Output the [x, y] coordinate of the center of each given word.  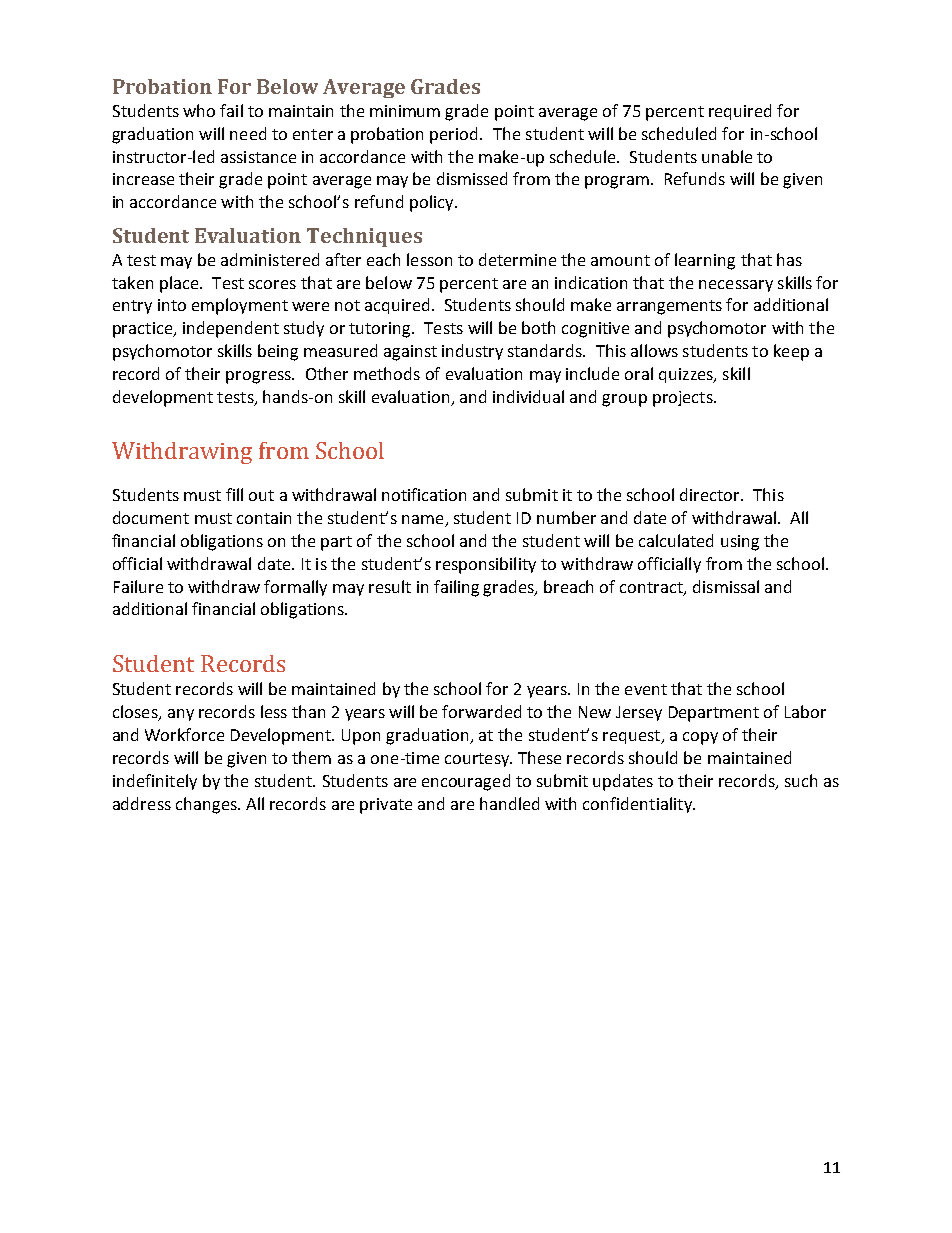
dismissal [726, 586]
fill [234, 494]
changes [207, 805]
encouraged [466, 782]
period [455, 135]
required [740, 112]
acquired [397, 306]
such [801, 780]
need [248, 133]
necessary [736, 286]
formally [295, 588]
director [711, 494]
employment [240, 306]
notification [424, 494]
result [390, 586]
